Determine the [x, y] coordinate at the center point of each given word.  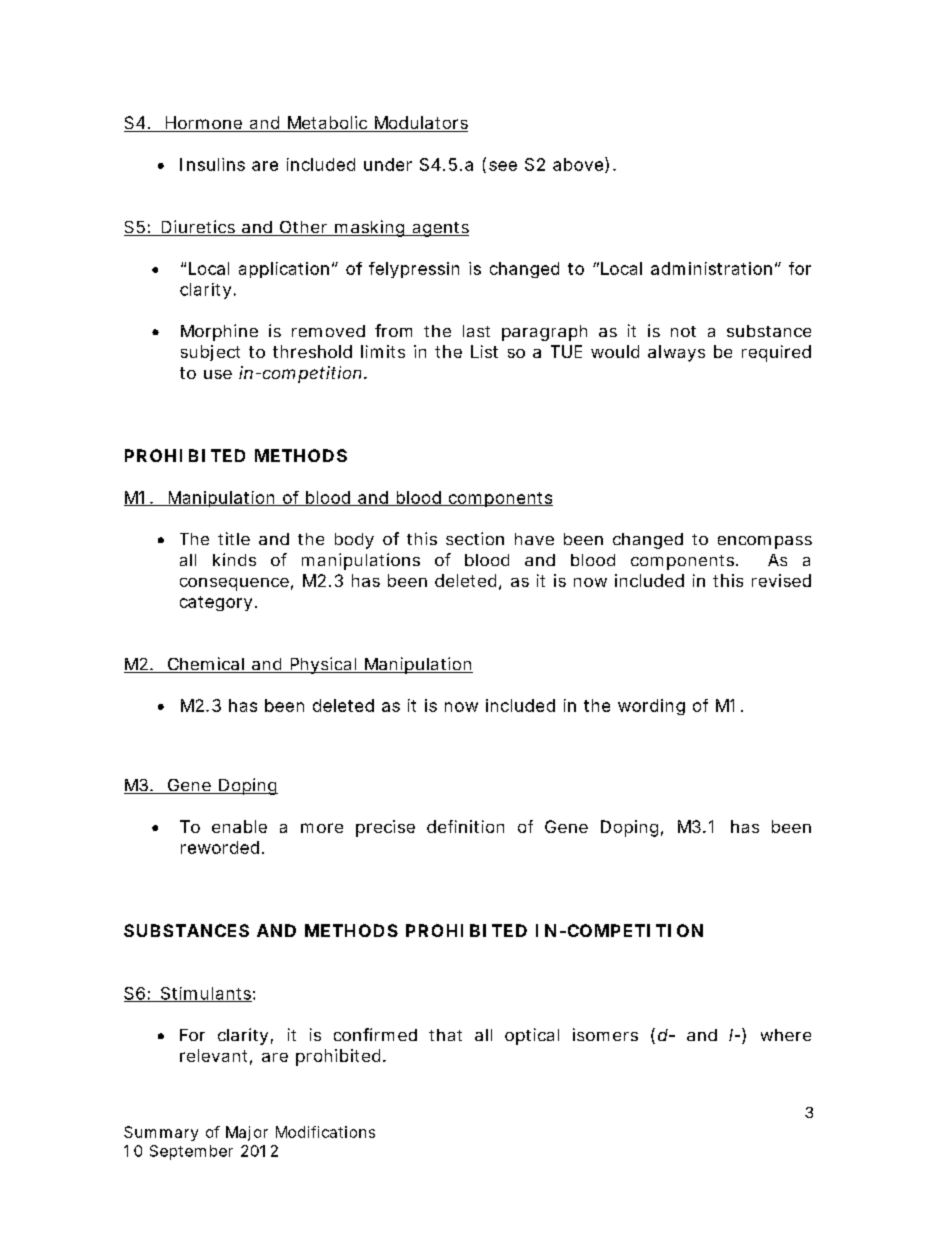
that [445, 1035]
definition [465, 826]
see [503, 166]
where [786, 1035]
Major [247, 1133]
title [234, 538]
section [475, 538]
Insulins [212, 164]
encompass [765, 542]
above [578, 164]
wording [651, 707]
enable [239, 826]
